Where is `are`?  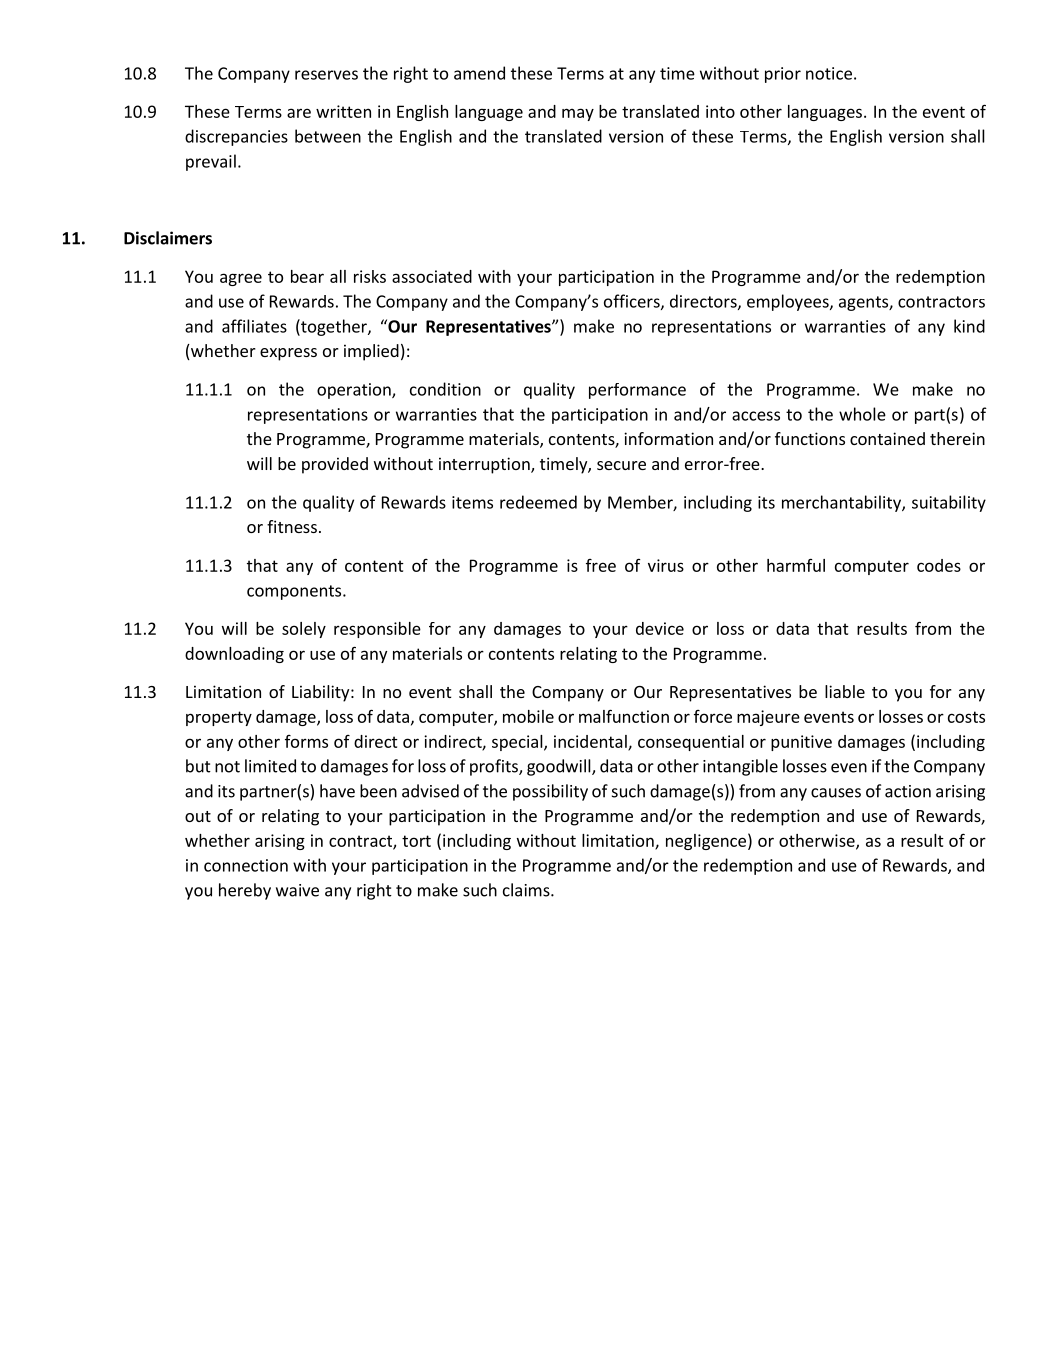
are is located at coordinates (299, 113).
